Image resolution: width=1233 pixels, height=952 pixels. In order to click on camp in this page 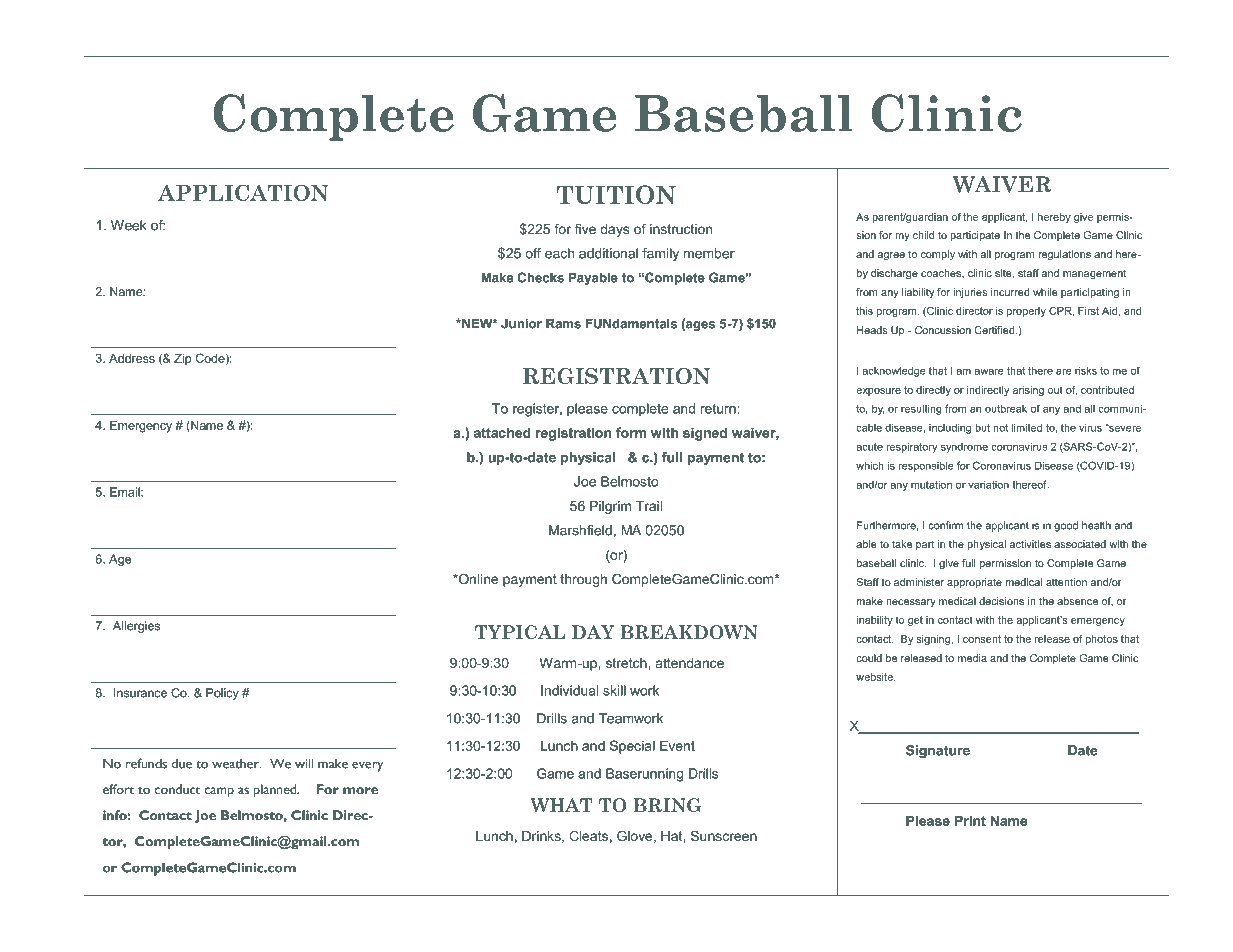, I will do `click(219, 792)`.
